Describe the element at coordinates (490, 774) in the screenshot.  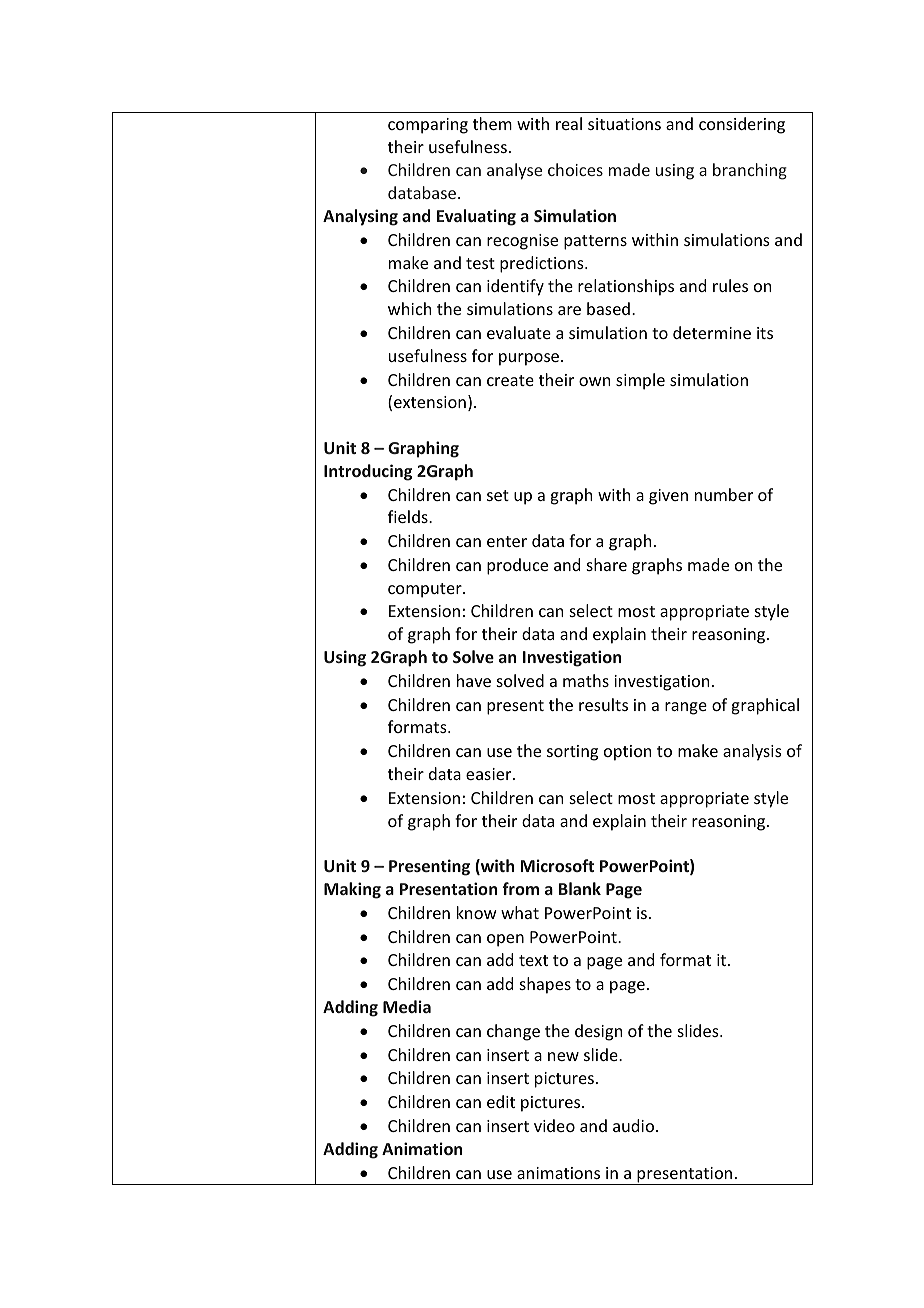
I see `easier` at that location.
